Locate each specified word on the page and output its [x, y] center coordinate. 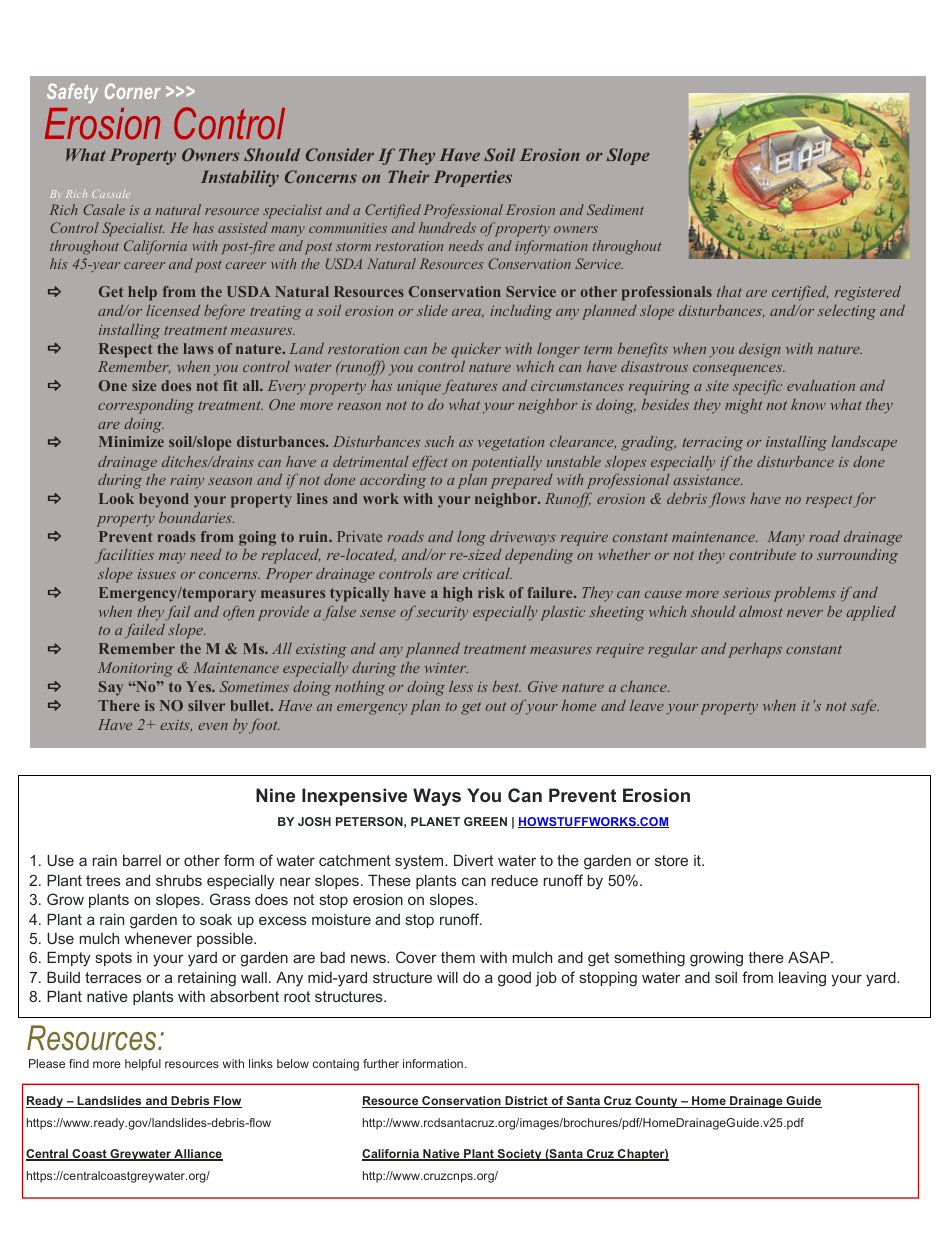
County [656, 1102]
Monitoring [135, 669]
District [526, 1102]
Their [408, 176]
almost [761, 611]
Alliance [197, 1155]
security [442, 614]
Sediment [615, 209]
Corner [133, 91]
